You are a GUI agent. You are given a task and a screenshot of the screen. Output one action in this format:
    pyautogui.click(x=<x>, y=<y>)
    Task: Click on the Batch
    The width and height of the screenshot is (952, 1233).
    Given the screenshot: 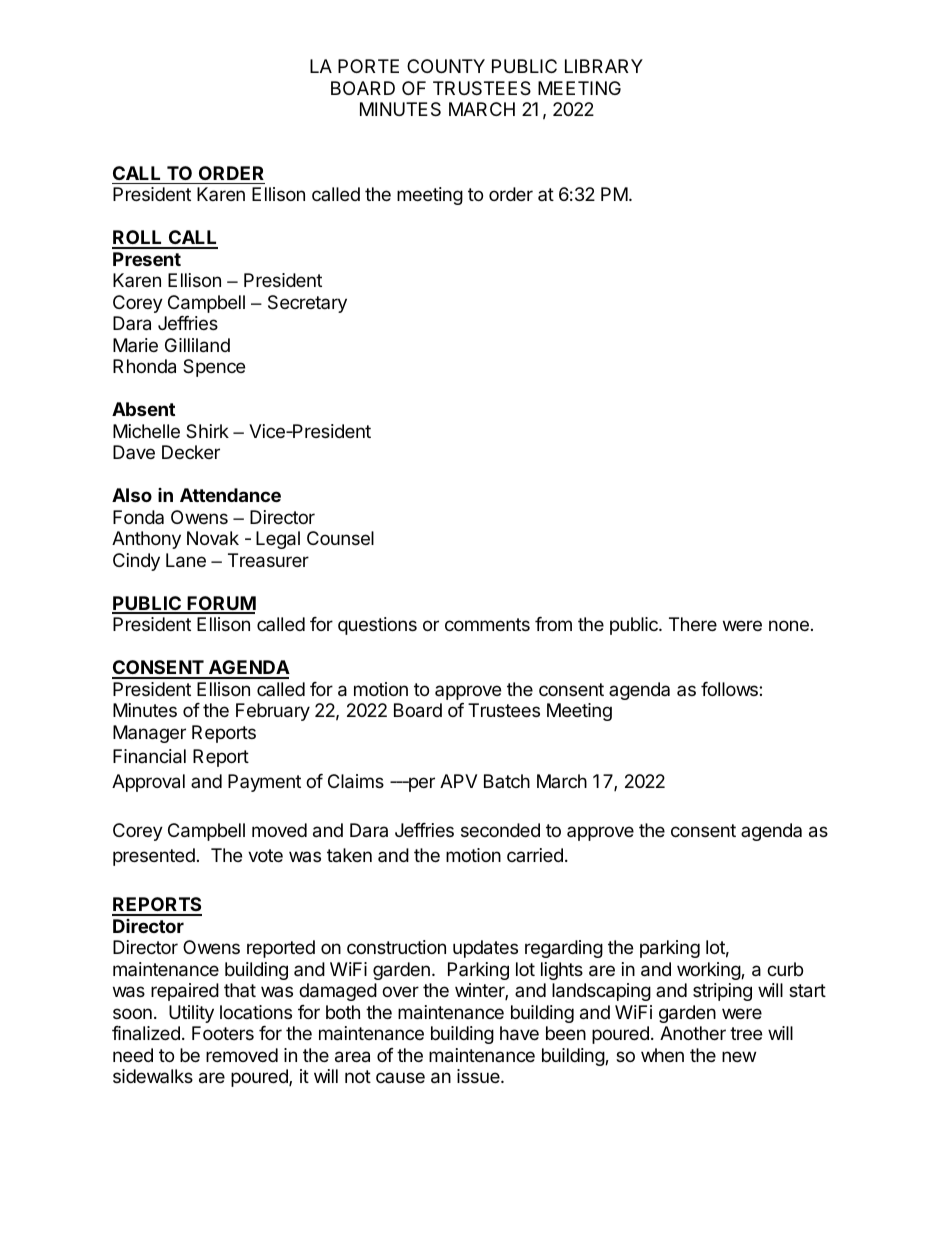 What is the action you would take?
    pyautogui.click(x=507, y=781)
